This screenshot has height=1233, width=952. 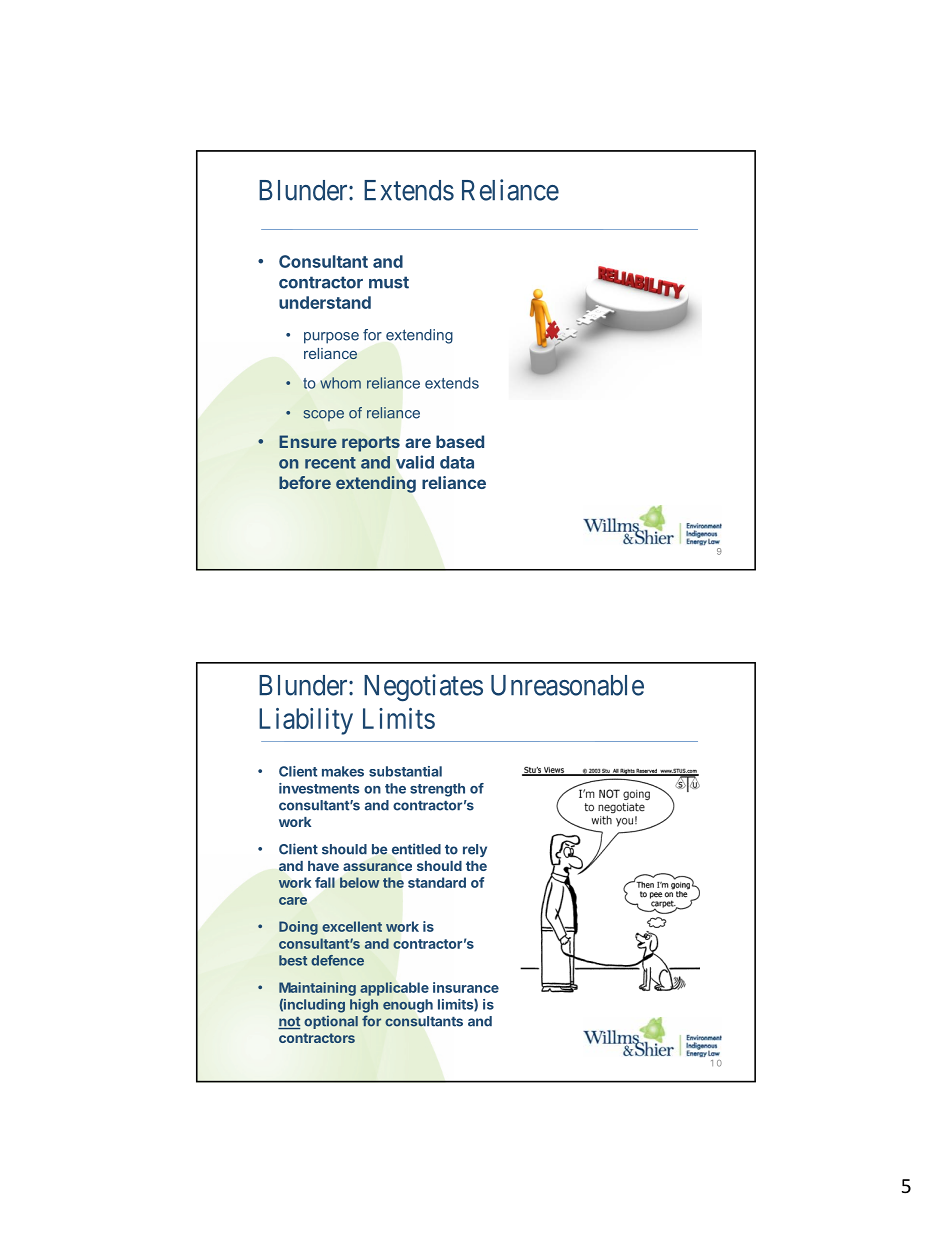 I want to click on Negotiates, so click(x=423, y=688).
